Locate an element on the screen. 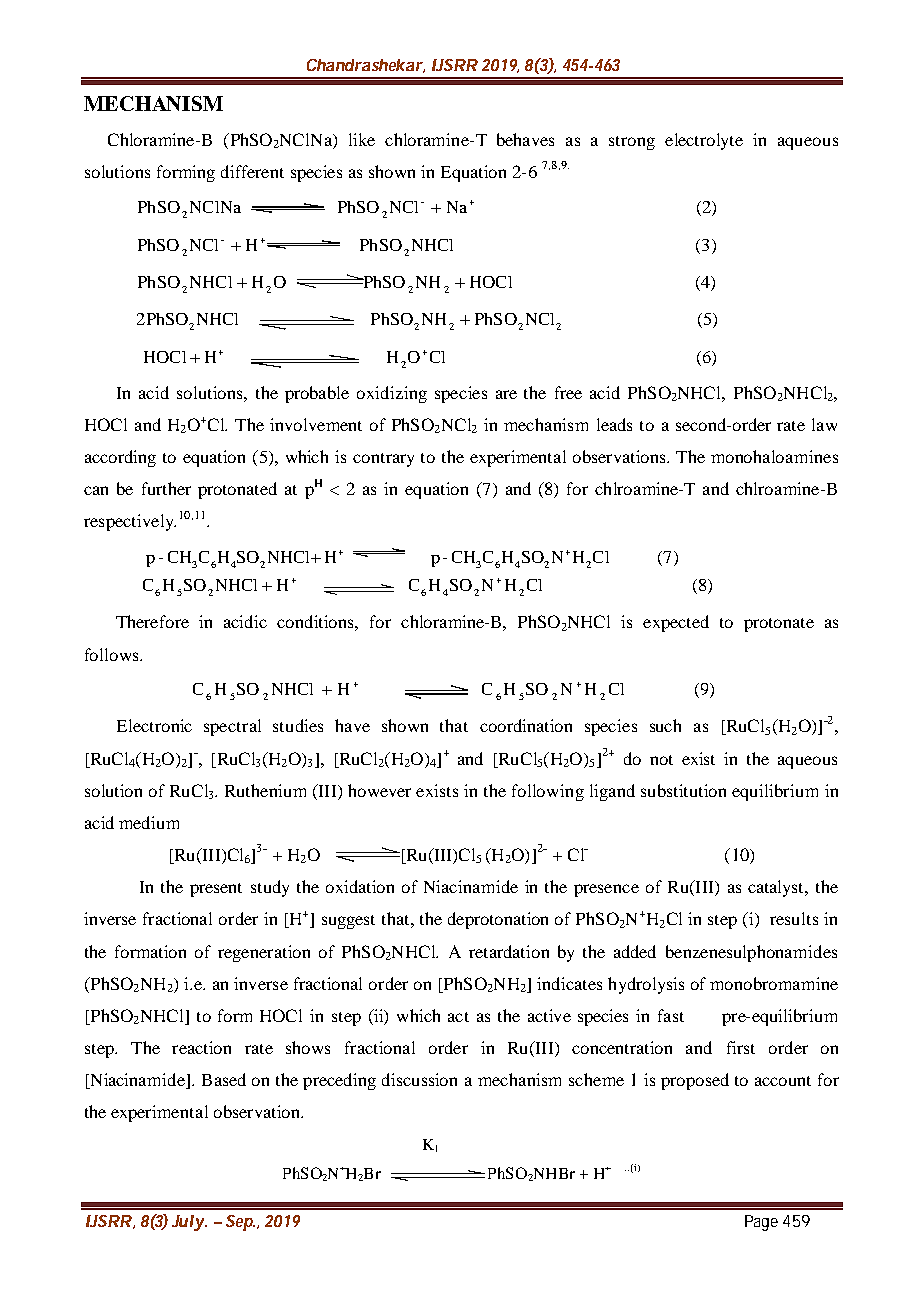 The height and width of the screenshot is (1308, 924). according is located at coordinates (120, 458).
